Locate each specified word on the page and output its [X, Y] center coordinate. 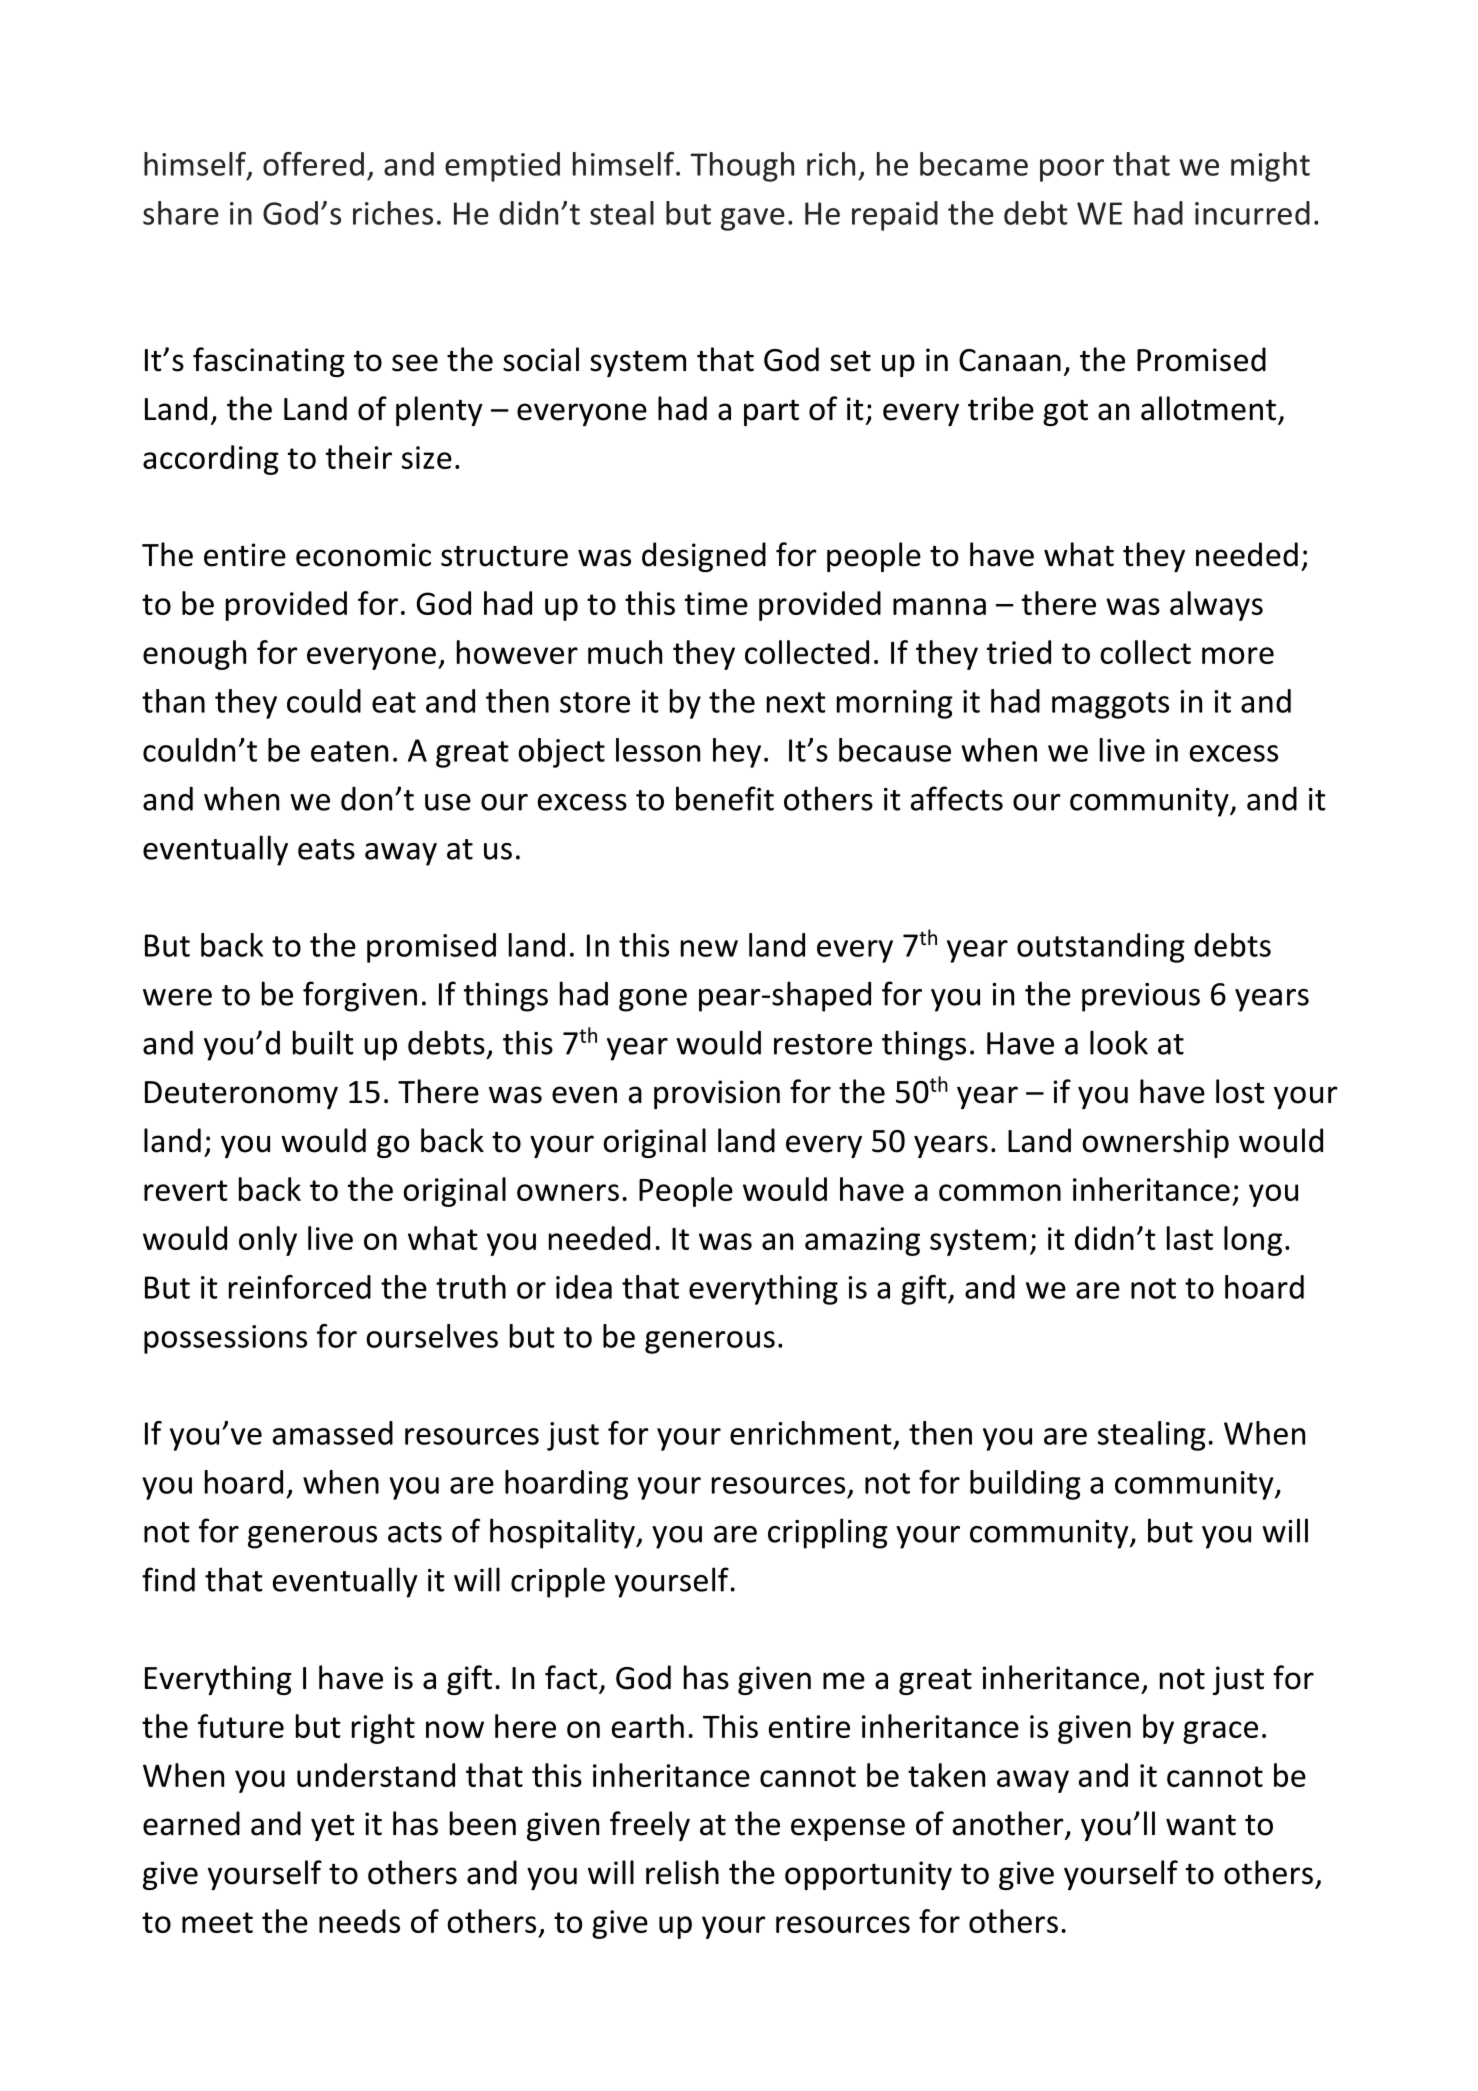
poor [1072, 170]
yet [333, 1828]
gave [753, 219]
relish [682, 1872]
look [1119, 1042]
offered [313, 164]
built [323, 1042]
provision [717, 1094]
